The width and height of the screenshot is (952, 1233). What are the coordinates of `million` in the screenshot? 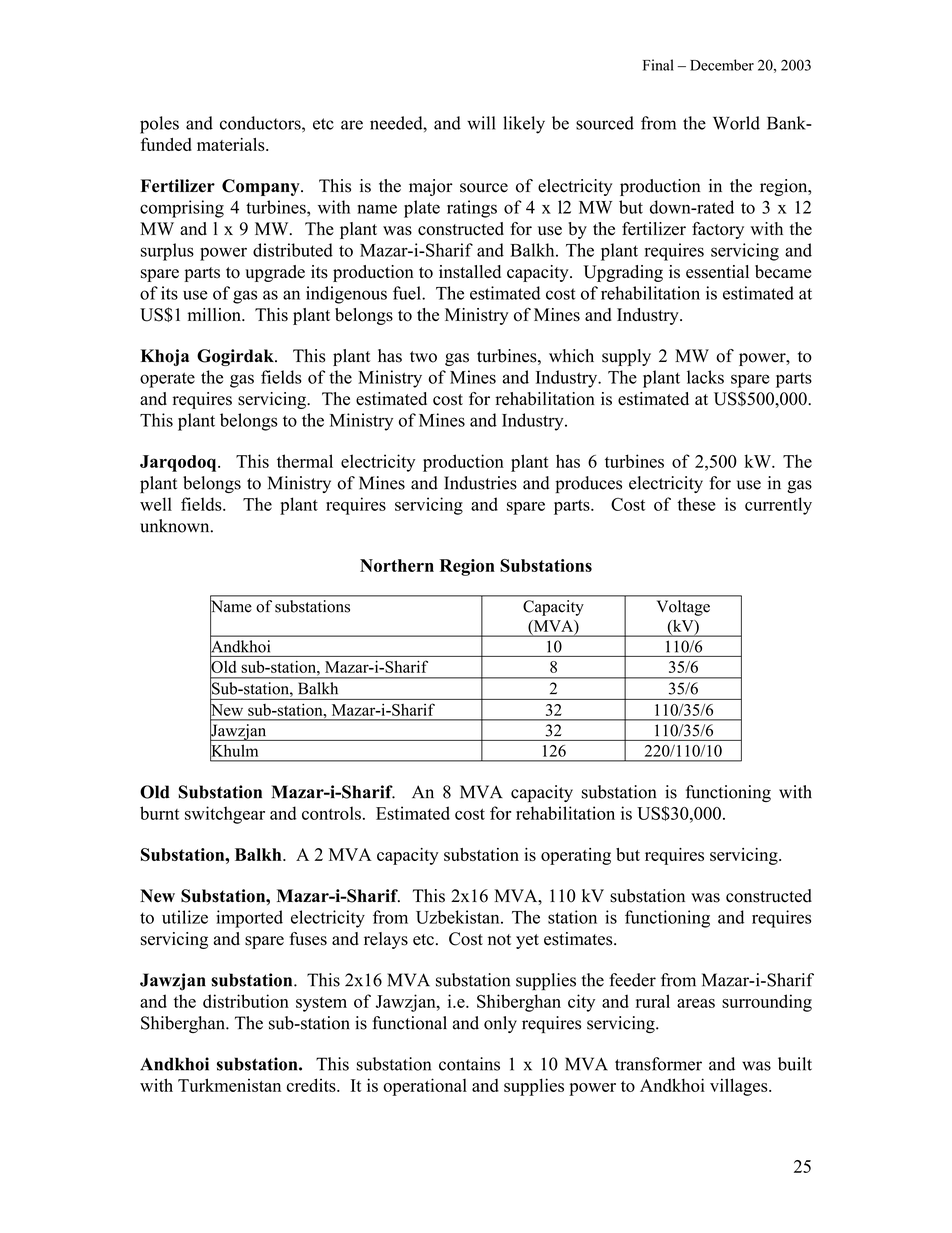 It's located at (215, 315).
